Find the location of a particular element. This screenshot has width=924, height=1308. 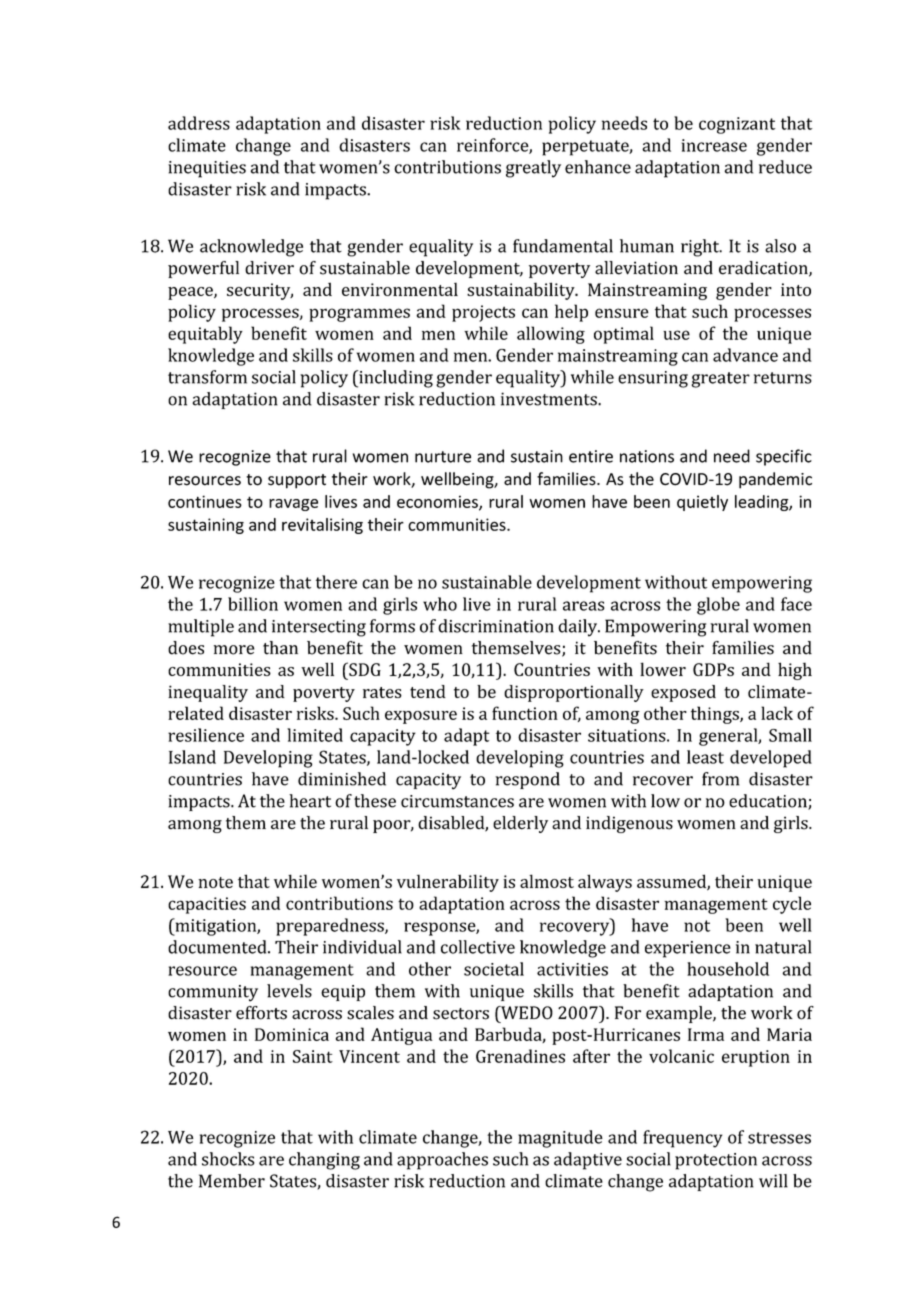

greatly is located at coordinates (533, 169).
